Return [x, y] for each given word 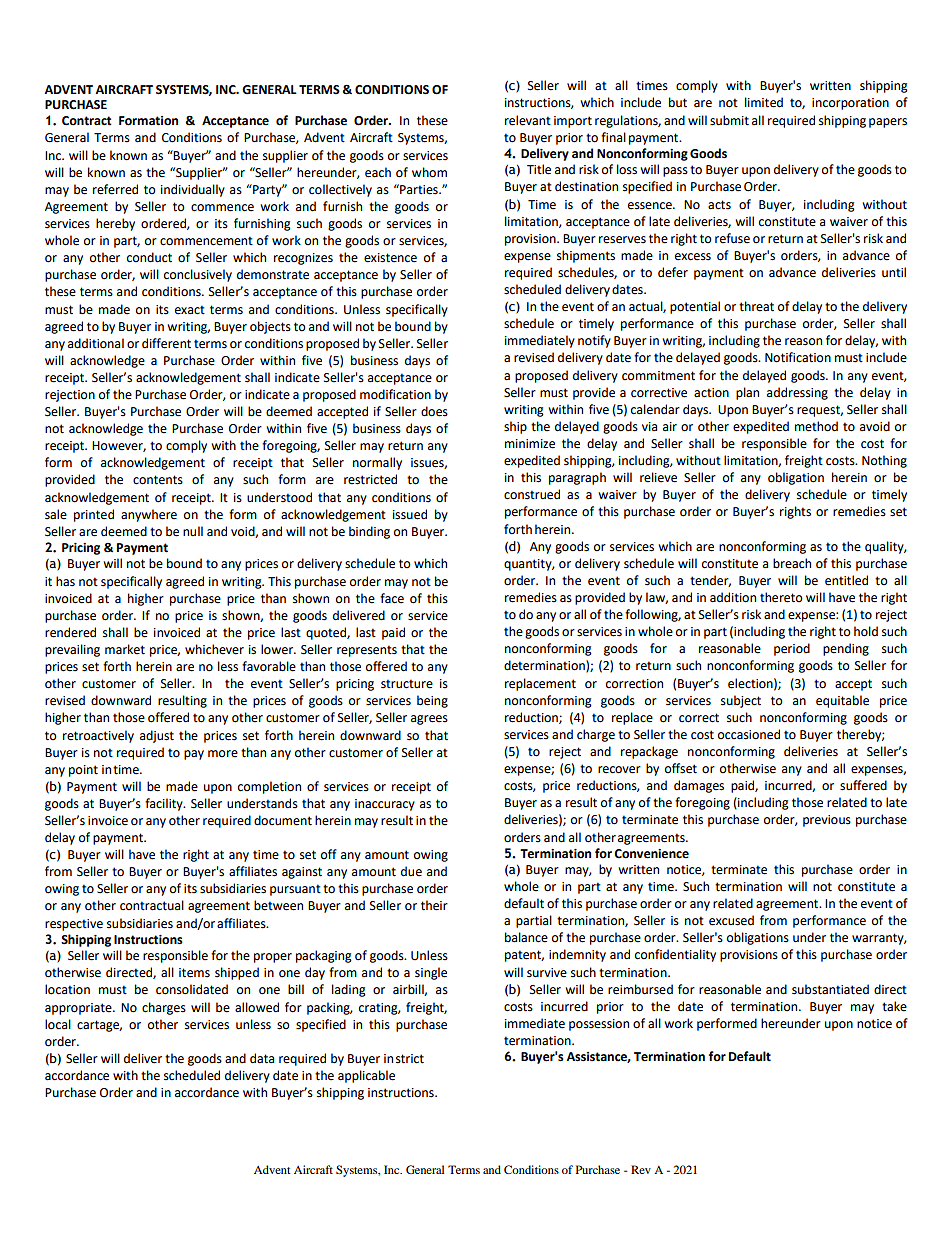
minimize [530, 444]
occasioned [749, 734]
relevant [528, 120]
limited [764, 102]
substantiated [830, 989]
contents [158, 480]
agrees [429, 720]
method [816, 426]
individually [193, 190]
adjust [157, 736]
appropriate [79, 1009]
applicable [366, 1076]
